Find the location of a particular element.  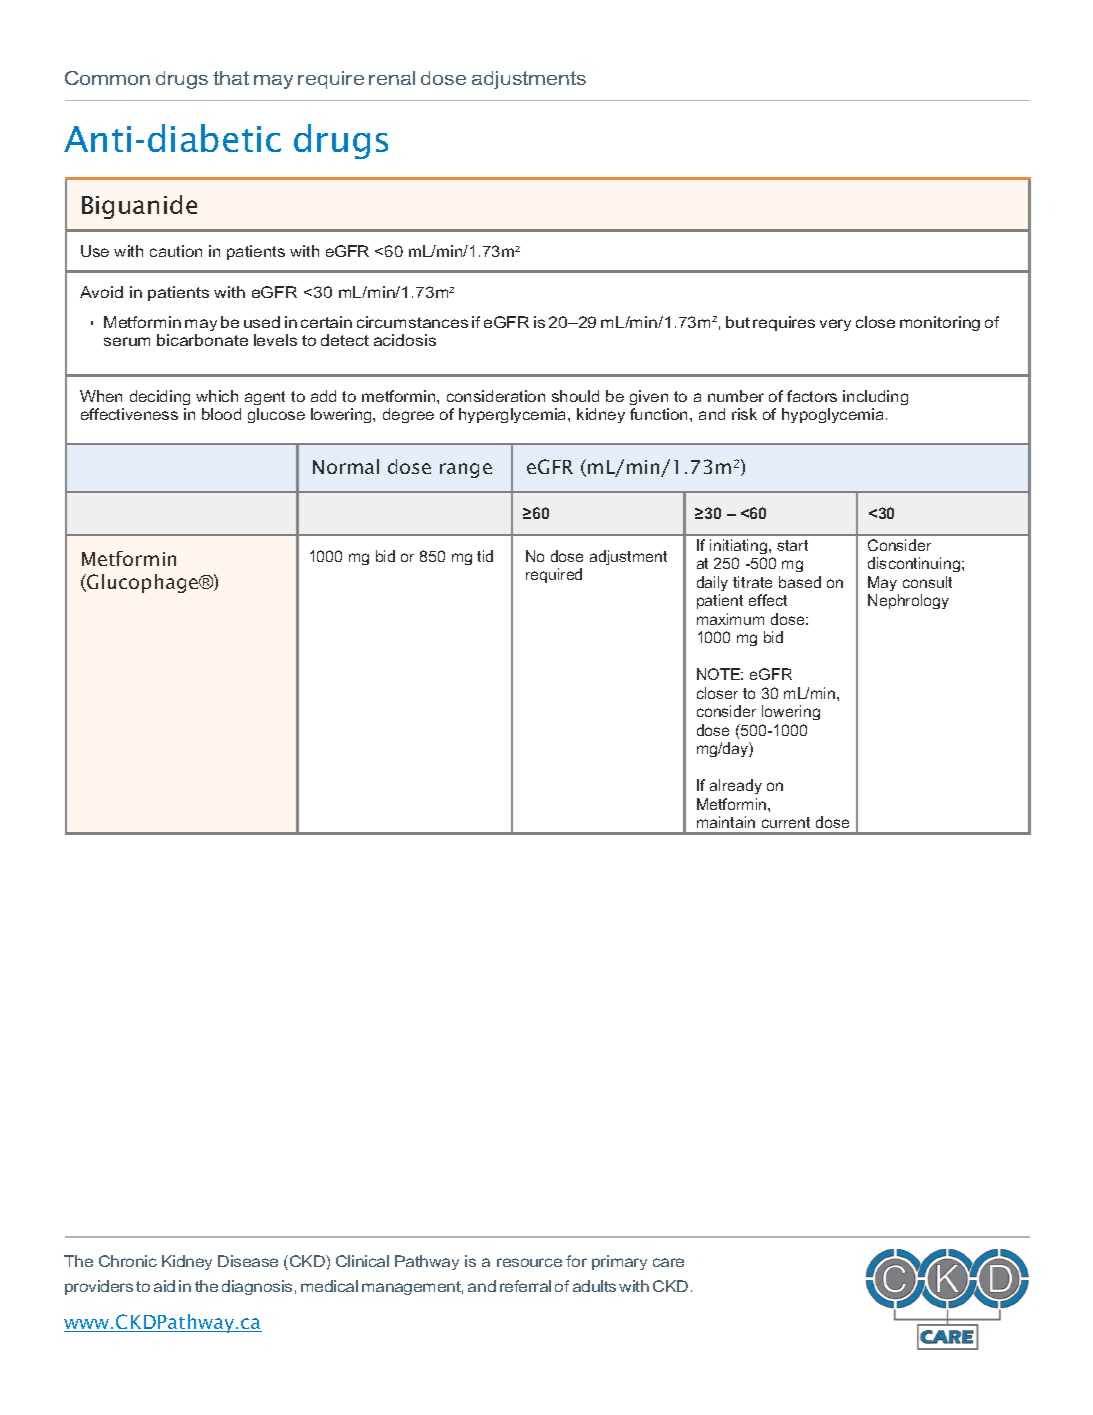

hyperglycemia is located at coordinates (514, 415).
